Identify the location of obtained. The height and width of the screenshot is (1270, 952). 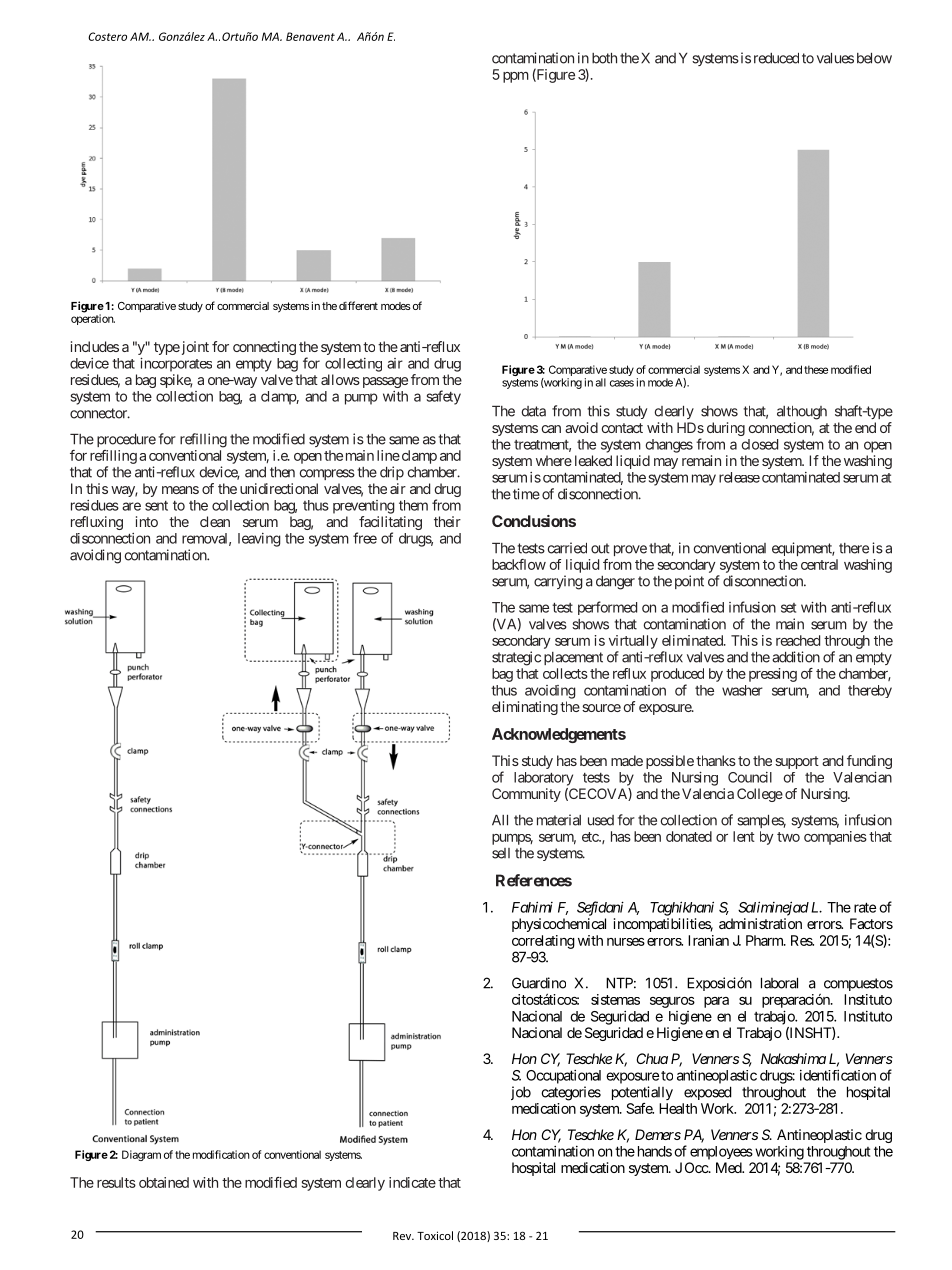
(164, 1182).
